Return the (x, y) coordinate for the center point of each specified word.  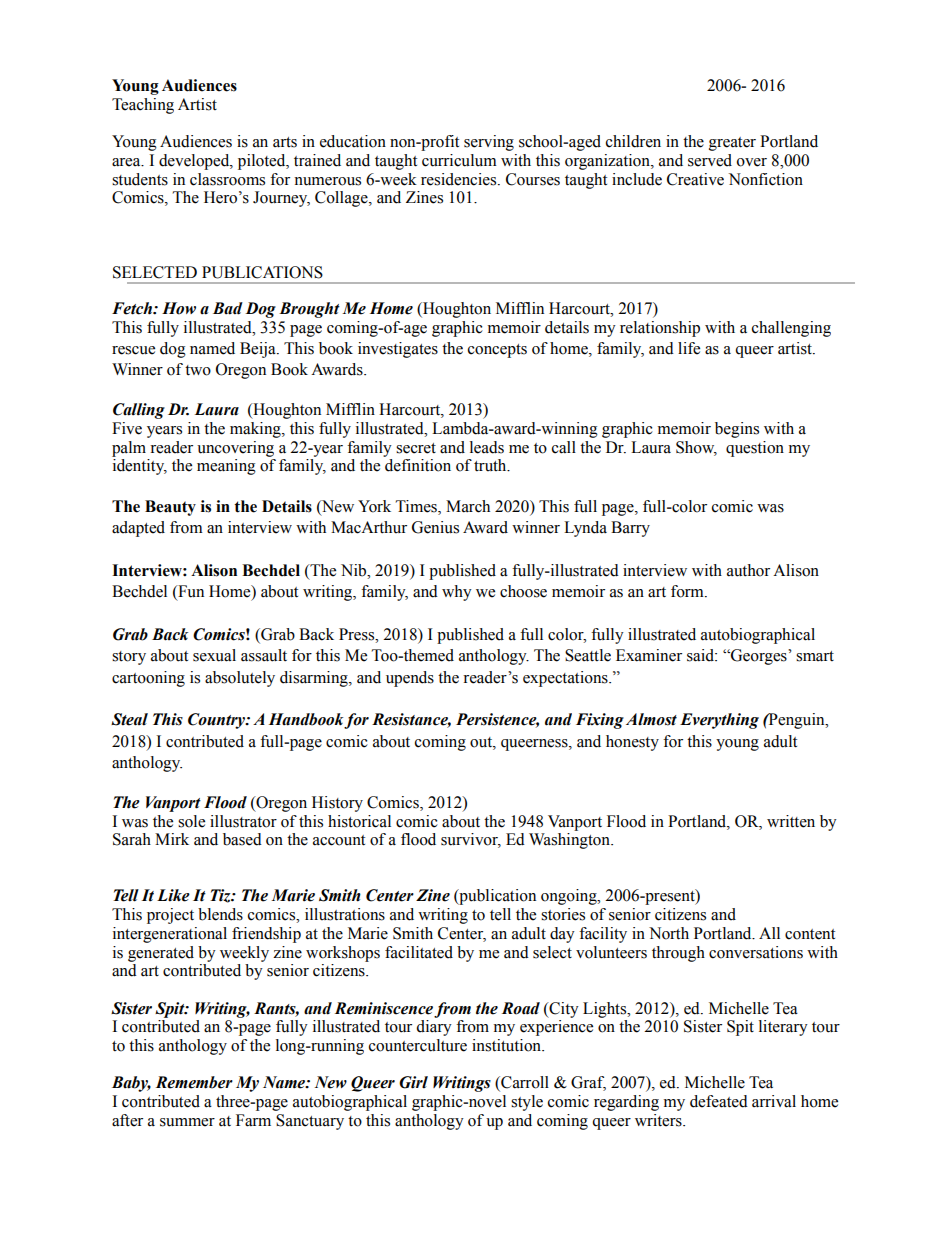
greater (732, 144)
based (242, 839)
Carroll (524, 1083)
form (688, 591)
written (791, 821)
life (689, 348)
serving (489, 143)
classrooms (227, 179)
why (457, 593)
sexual (214, 655)
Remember (194, 1082)
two (198, 370)
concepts (497, 351)
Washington (570, 841)
